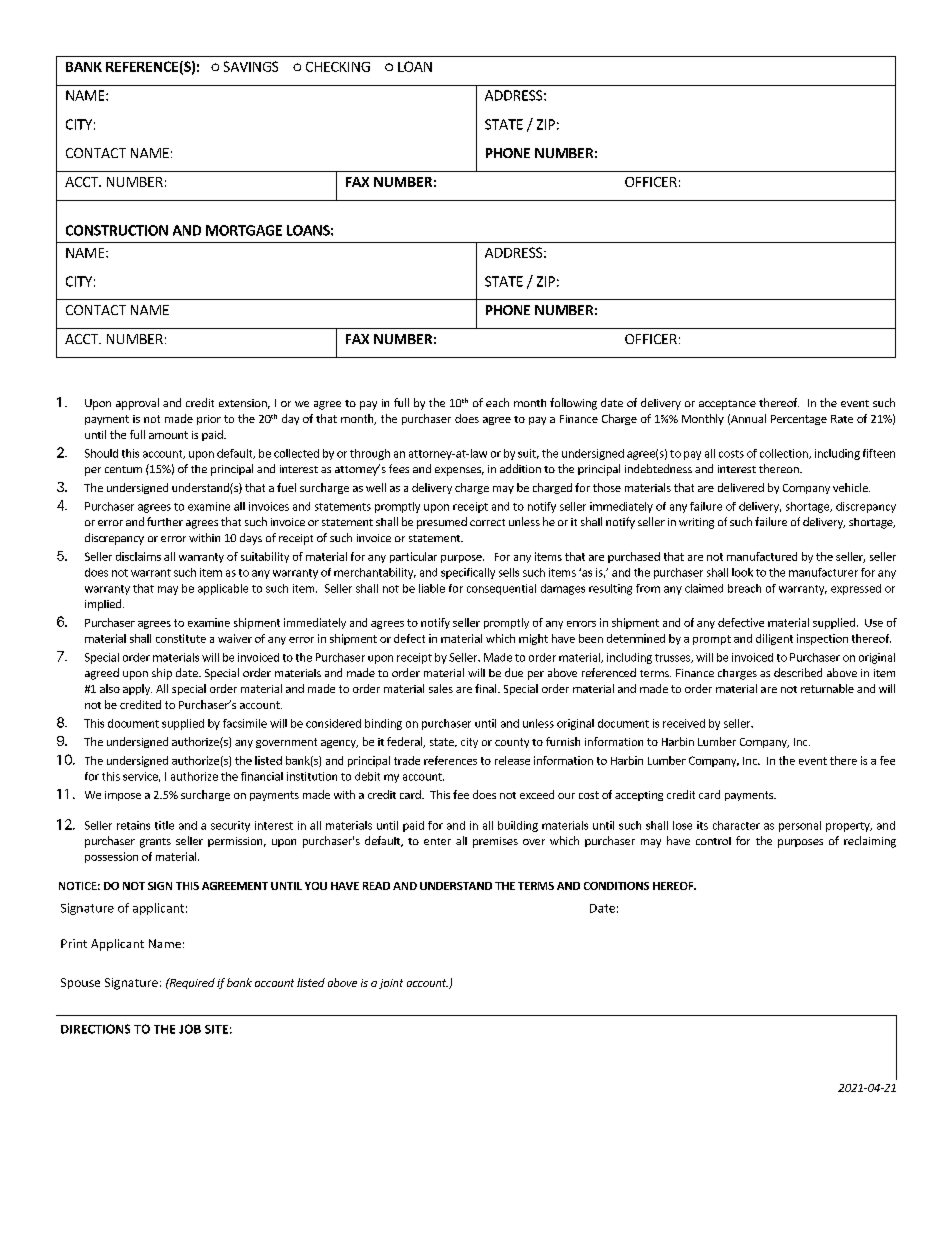 This screenshot has width=952, height=1233. Describe the element at coordinates (190, 1029) in the screenshot. I see `JOB` at that location.
